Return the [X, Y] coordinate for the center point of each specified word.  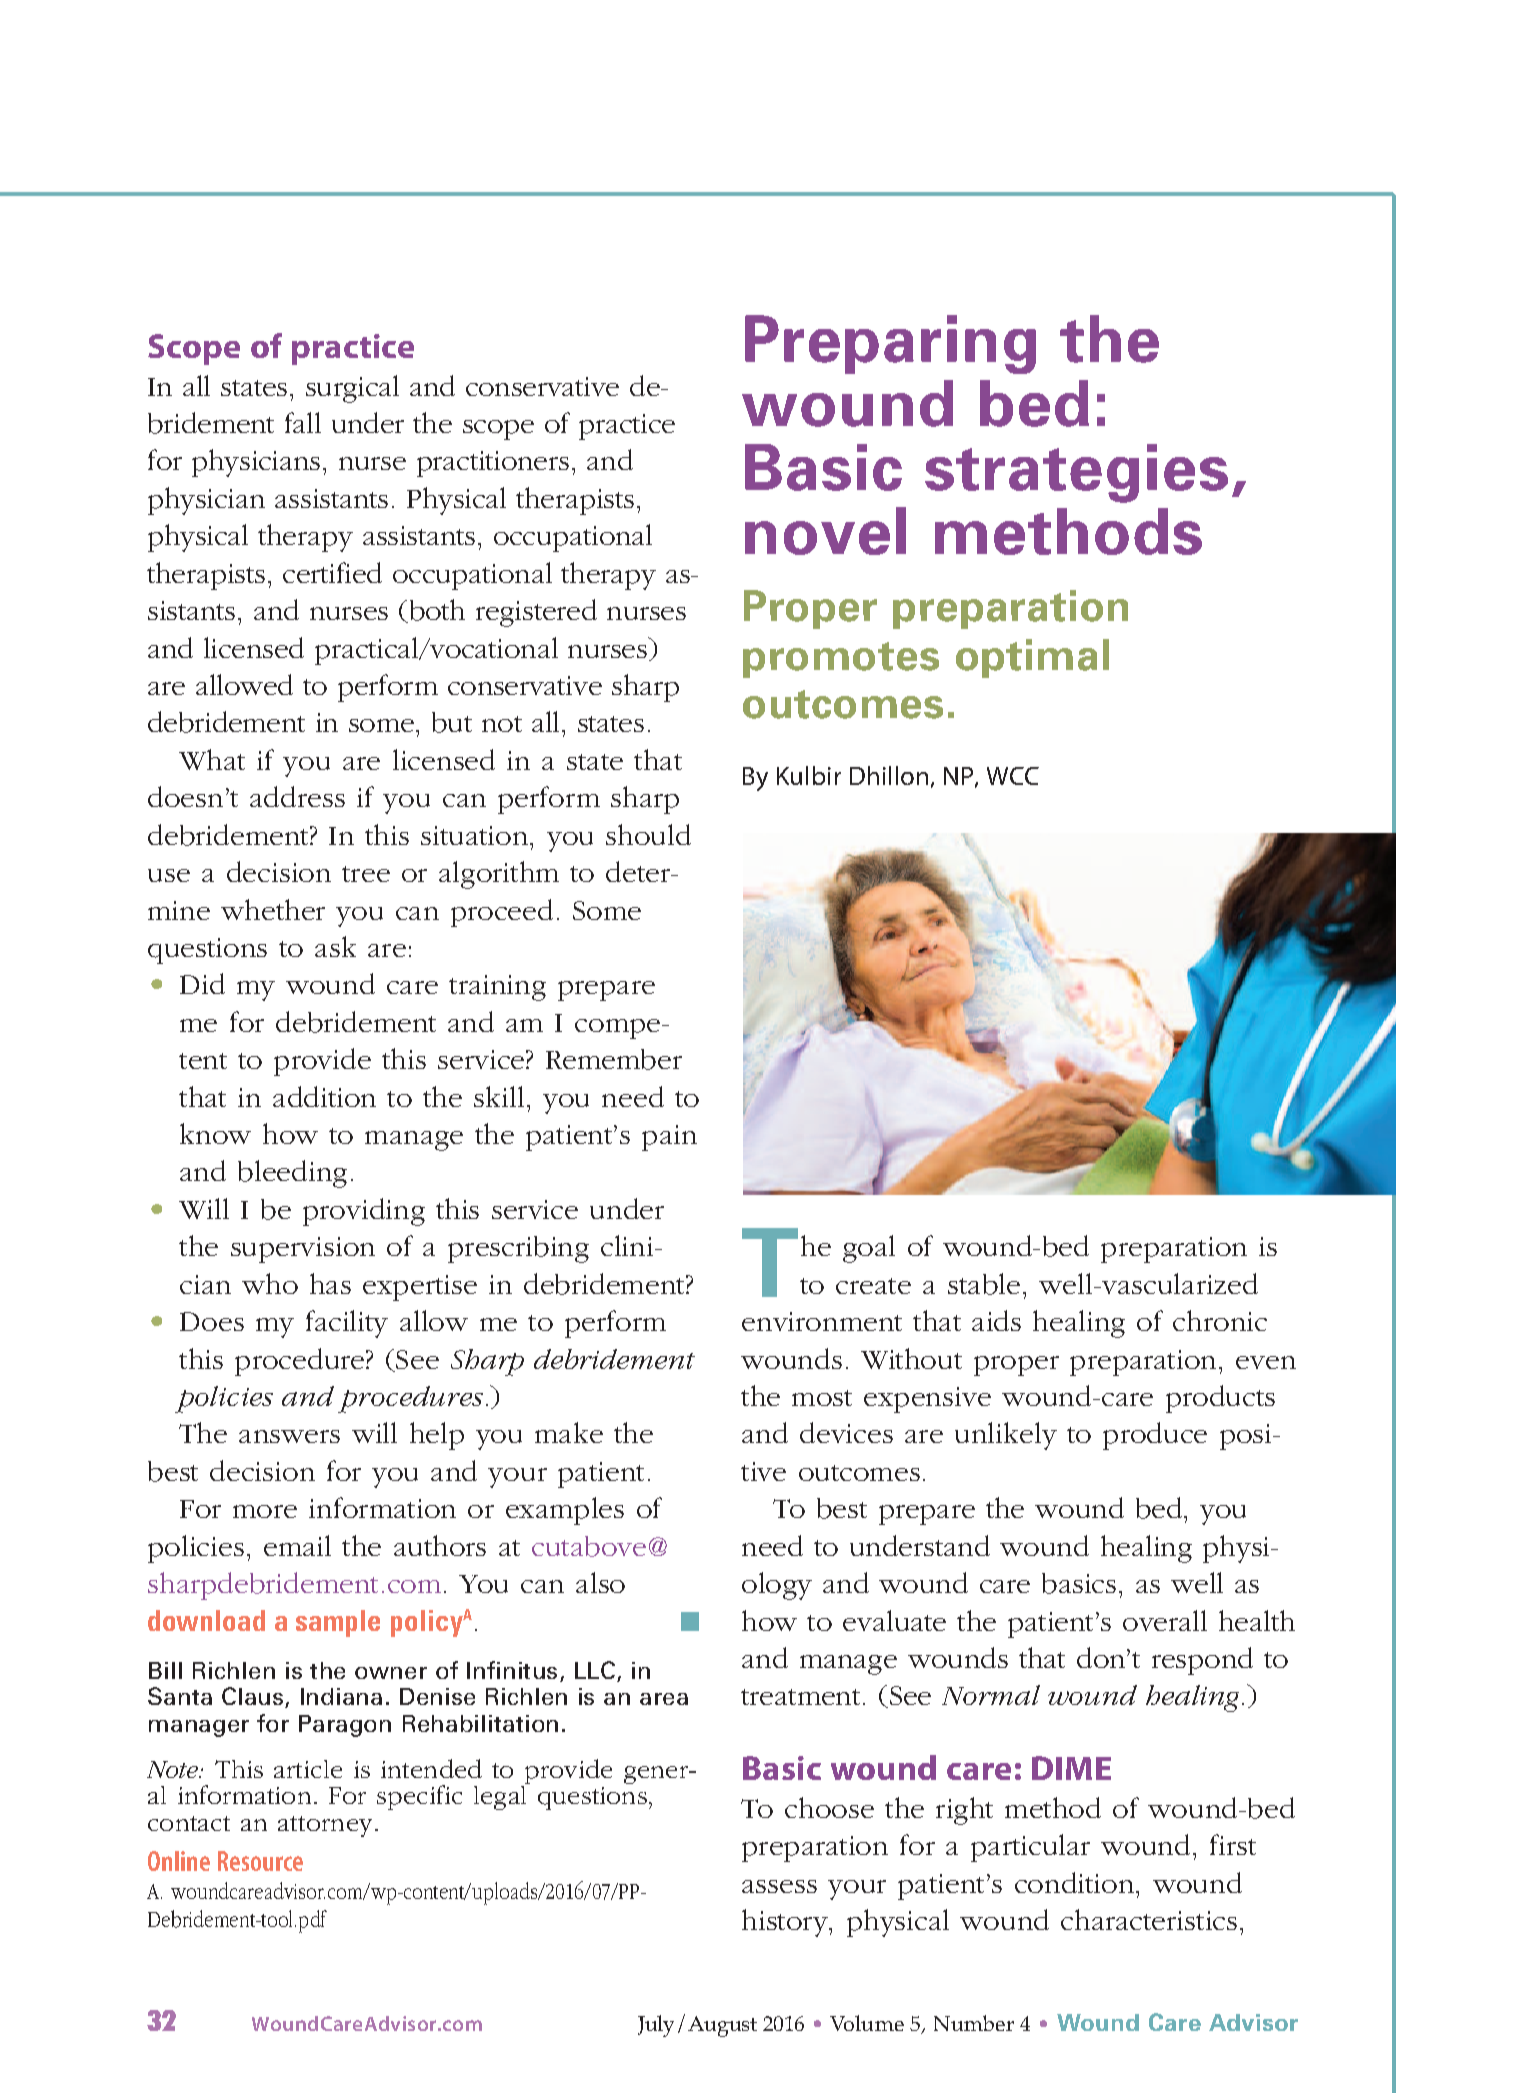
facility [347, 1324]
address [297, 796]
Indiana [341, 1696]
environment [822, 1321]
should [648, 834]
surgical [352, 389]
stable [984, 1284]
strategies [1076, 473]
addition [324, 1096]
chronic [1220, 1320]
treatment [800, 1697]
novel [825, 531]
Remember [614, 1059]
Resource [260, 1861]
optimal [1032, 658]
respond [1202, 1661]
